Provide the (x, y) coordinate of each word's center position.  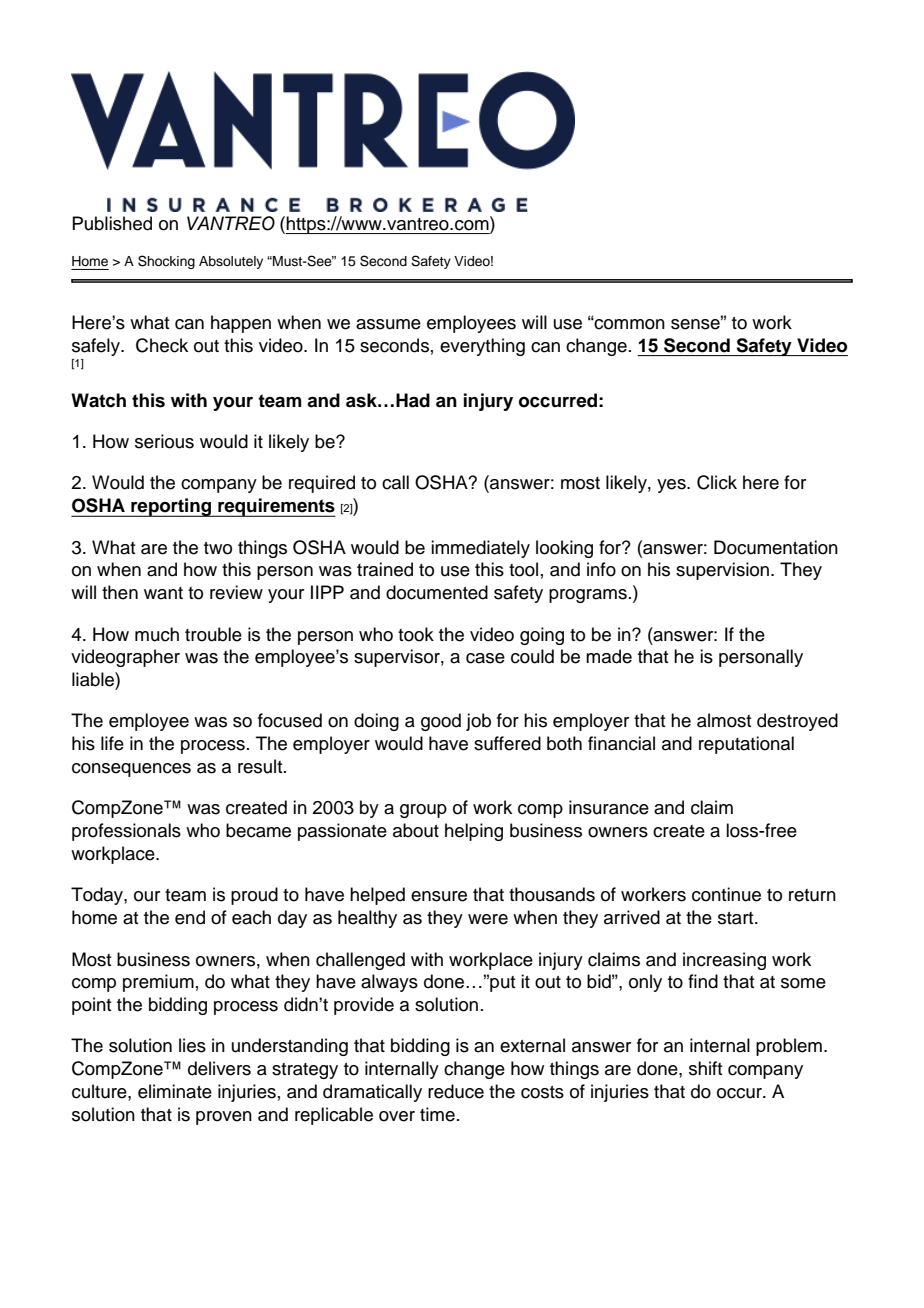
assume (388, 324)
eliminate (175, 1091)
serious (164, 441)
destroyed (797, 722)
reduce (456, 1091)
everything (482, 347)
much (157, 634)
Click (717, 482)
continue (726, 894)
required (322, 484)
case (485, 658)
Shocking (166, 262)
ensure (439, 896)
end (190, 917)
